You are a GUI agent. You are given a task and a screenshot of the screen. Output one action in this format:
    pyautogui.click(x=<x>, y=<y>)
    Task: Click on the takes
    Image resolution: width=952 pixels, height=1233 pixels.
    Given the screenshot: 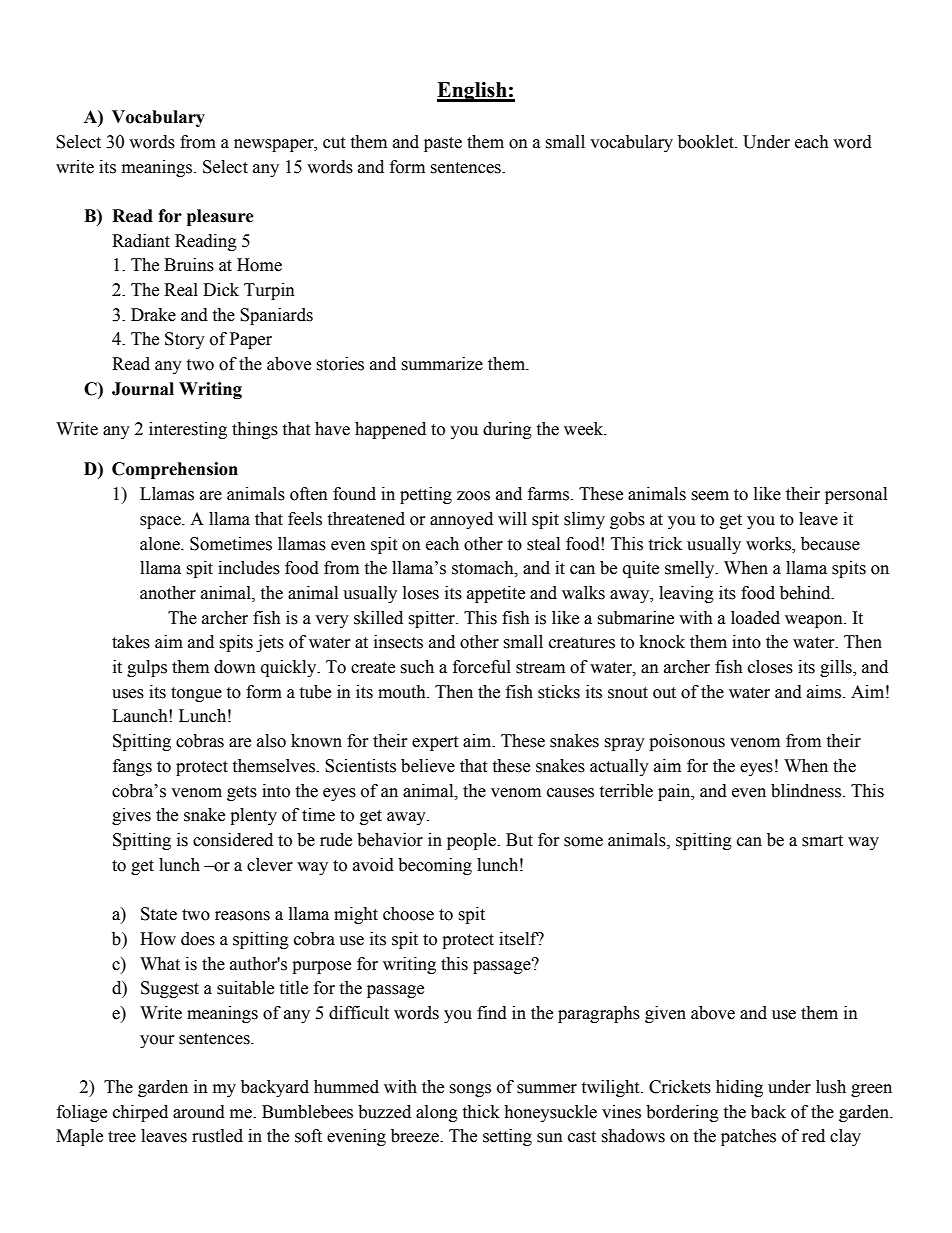 What is the action you would take?
    pyautogui.click(x=131, y=642)
